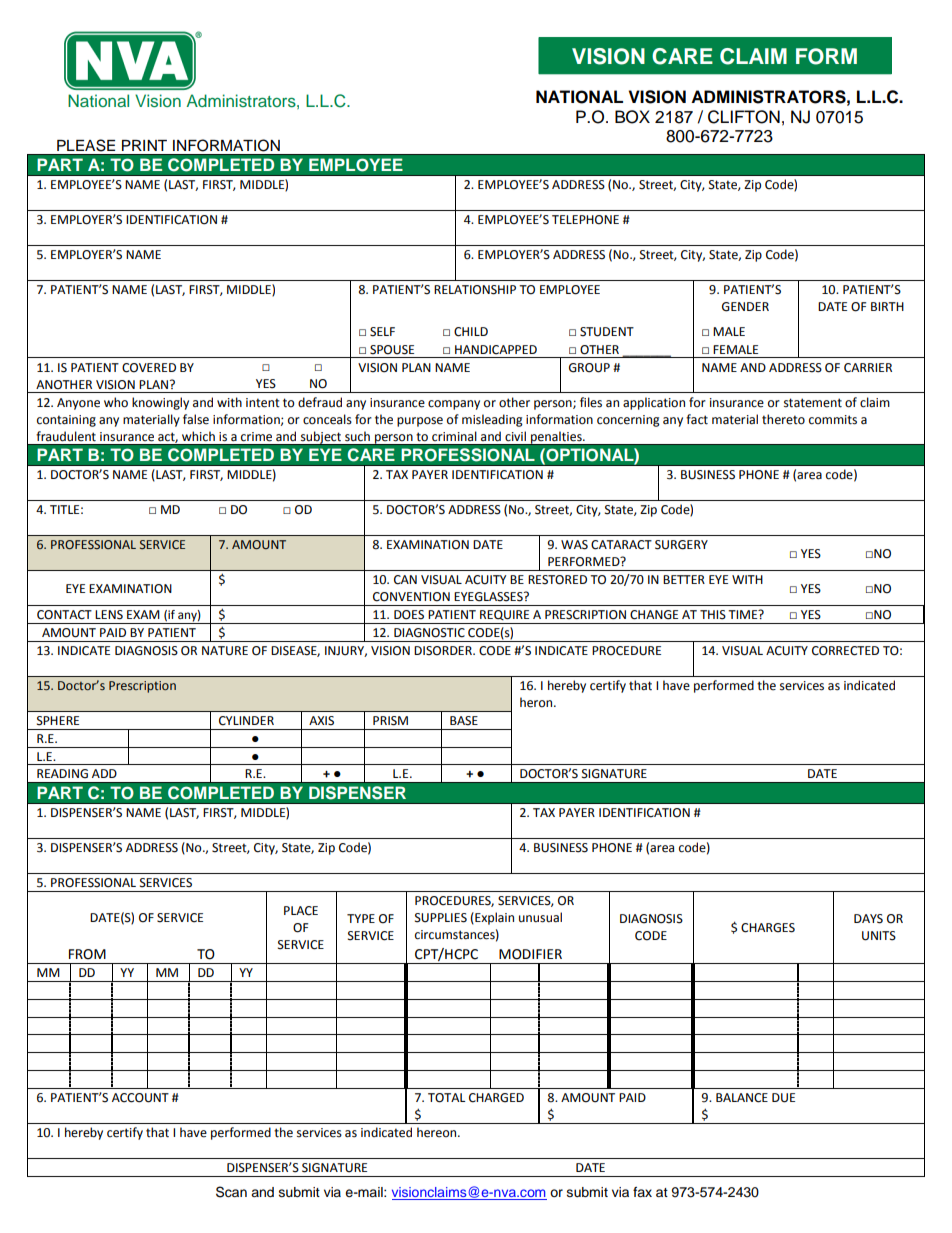 This document has width=952, height=1233. Describe the element at coordinates (530, 954) in the document. I see `MODIFIER` at that location.
